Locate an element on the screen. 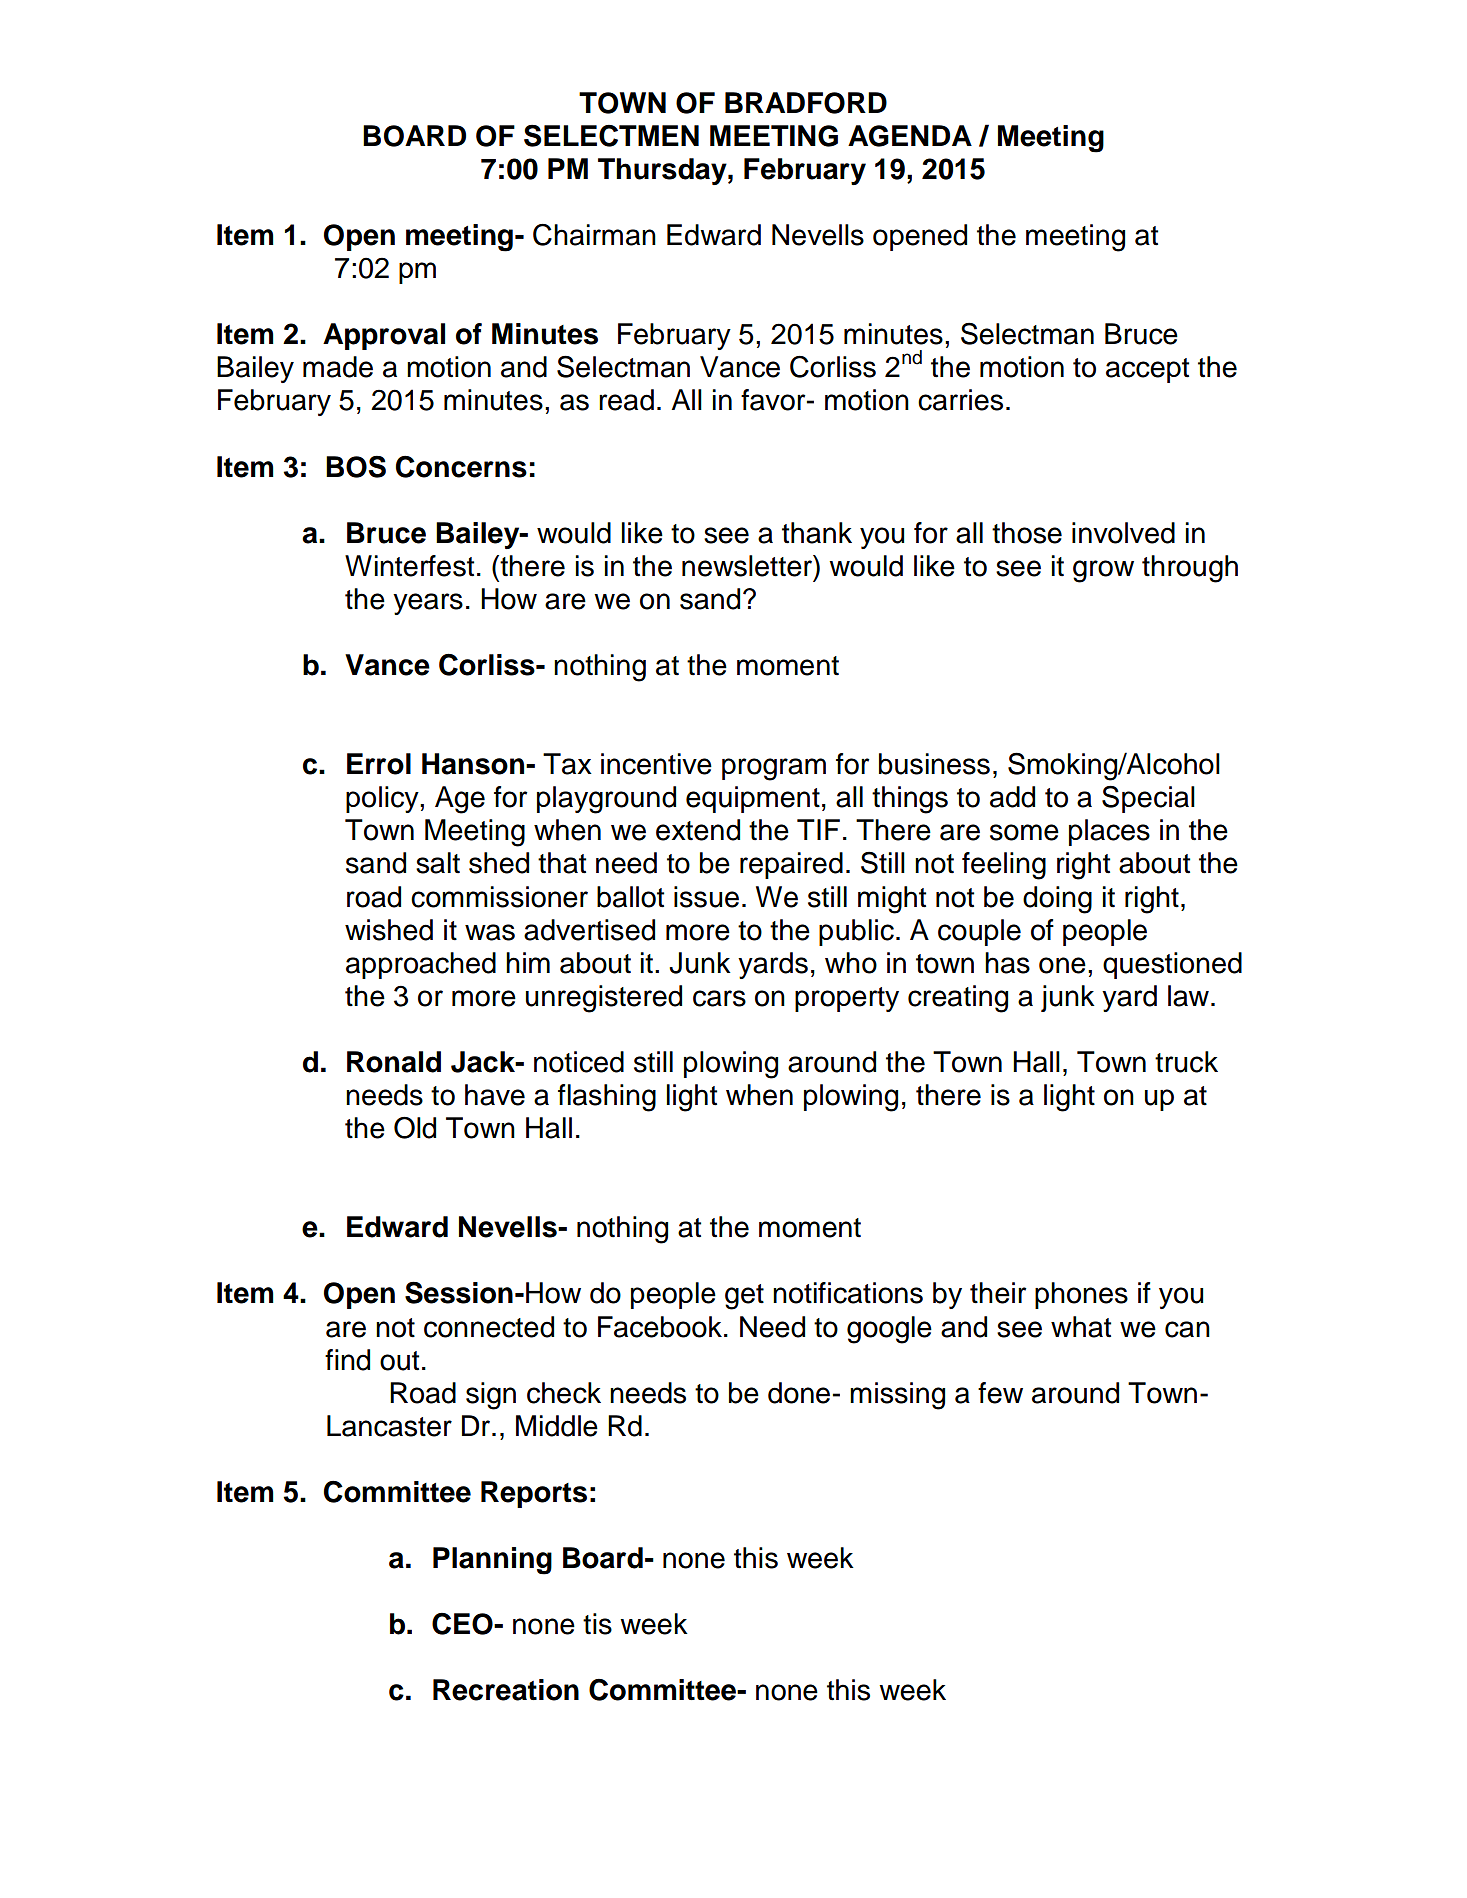  Recreation is located at coordinates (506, 1690).
